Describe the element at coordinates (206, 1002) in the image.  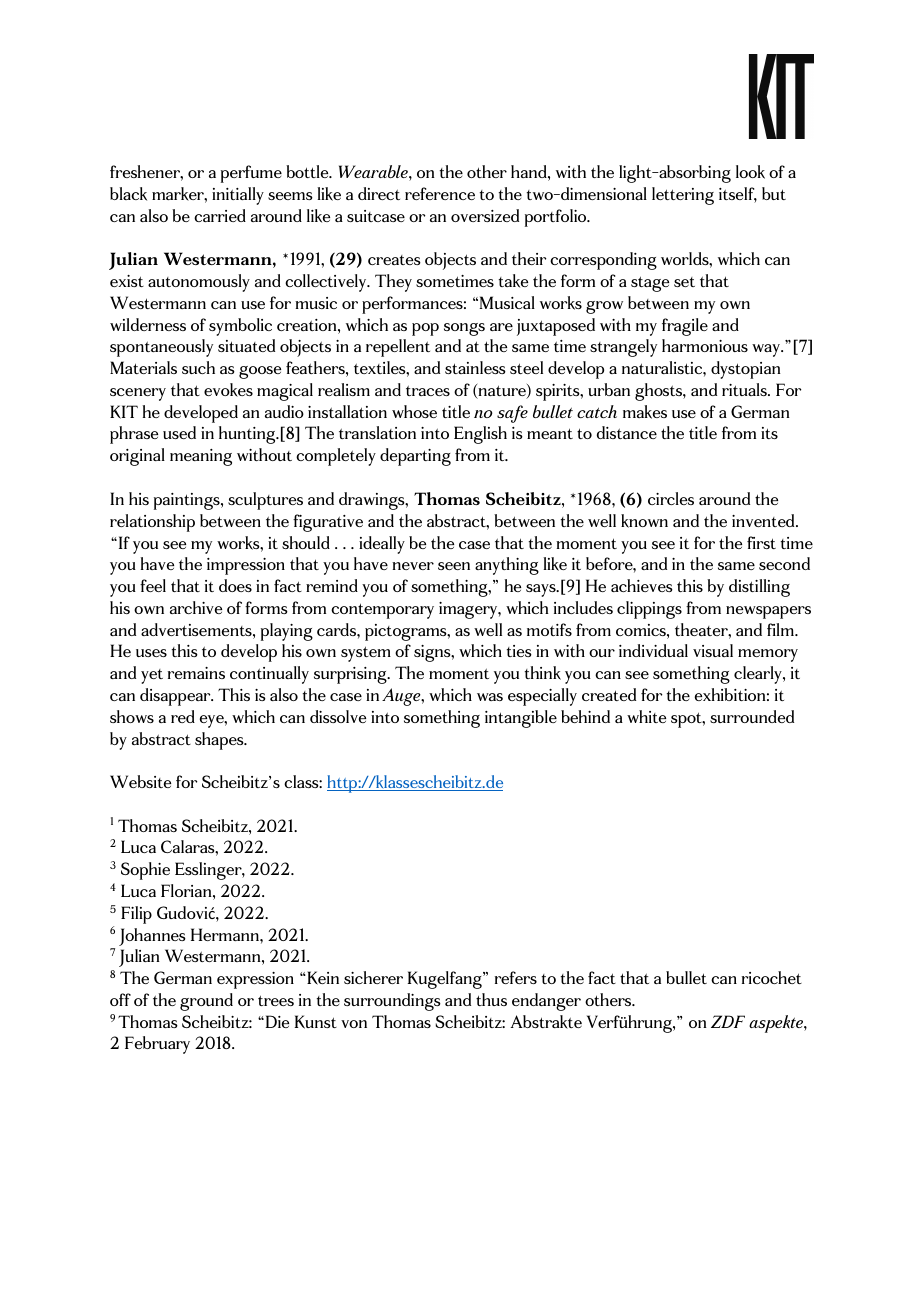
I see `ground` at that location.
